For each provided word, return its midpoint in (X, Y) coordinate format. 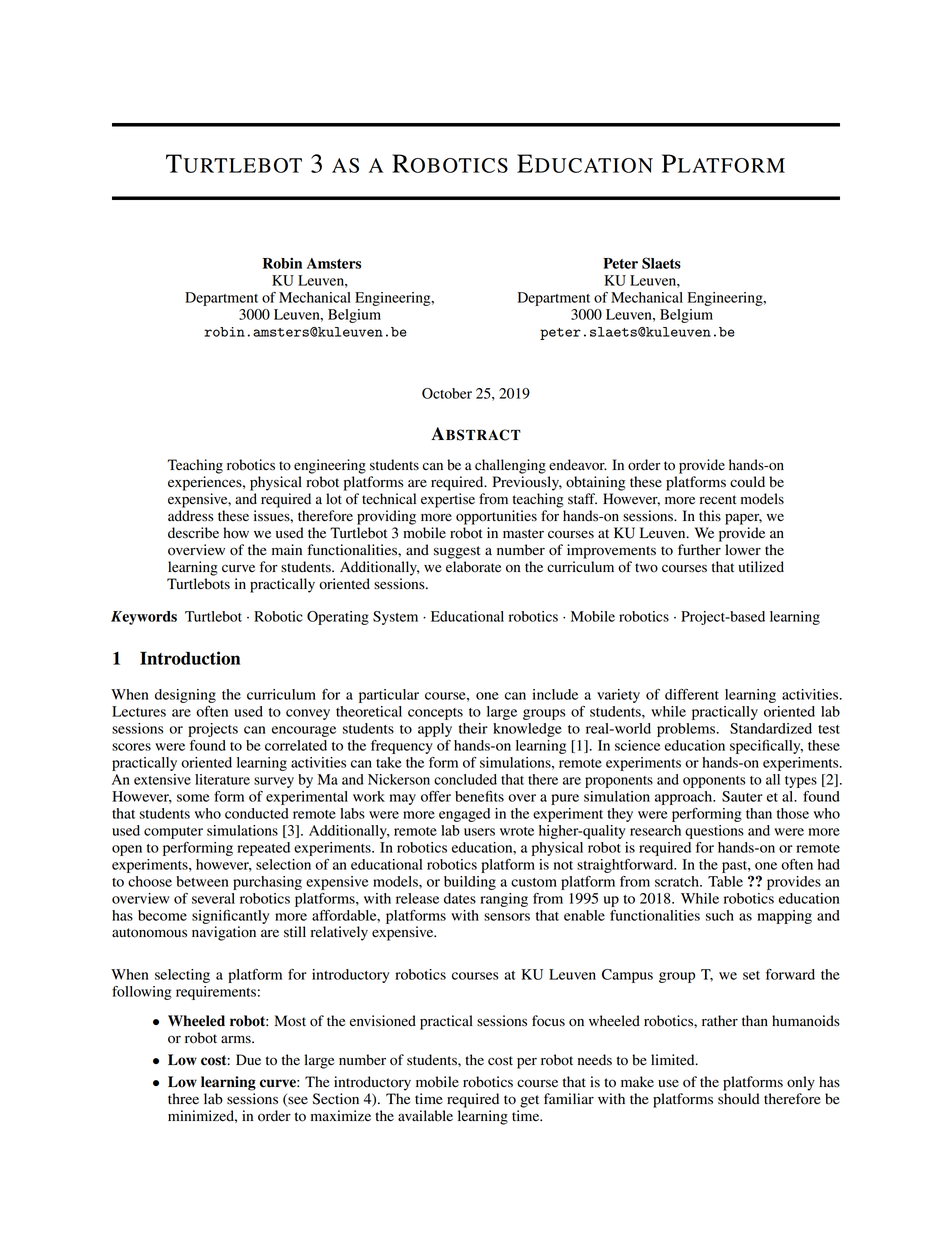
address (191, 516)
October (447, 393)
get (529, 1101)
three (183, 1098)
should (739, 1099)
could (747, 482)
